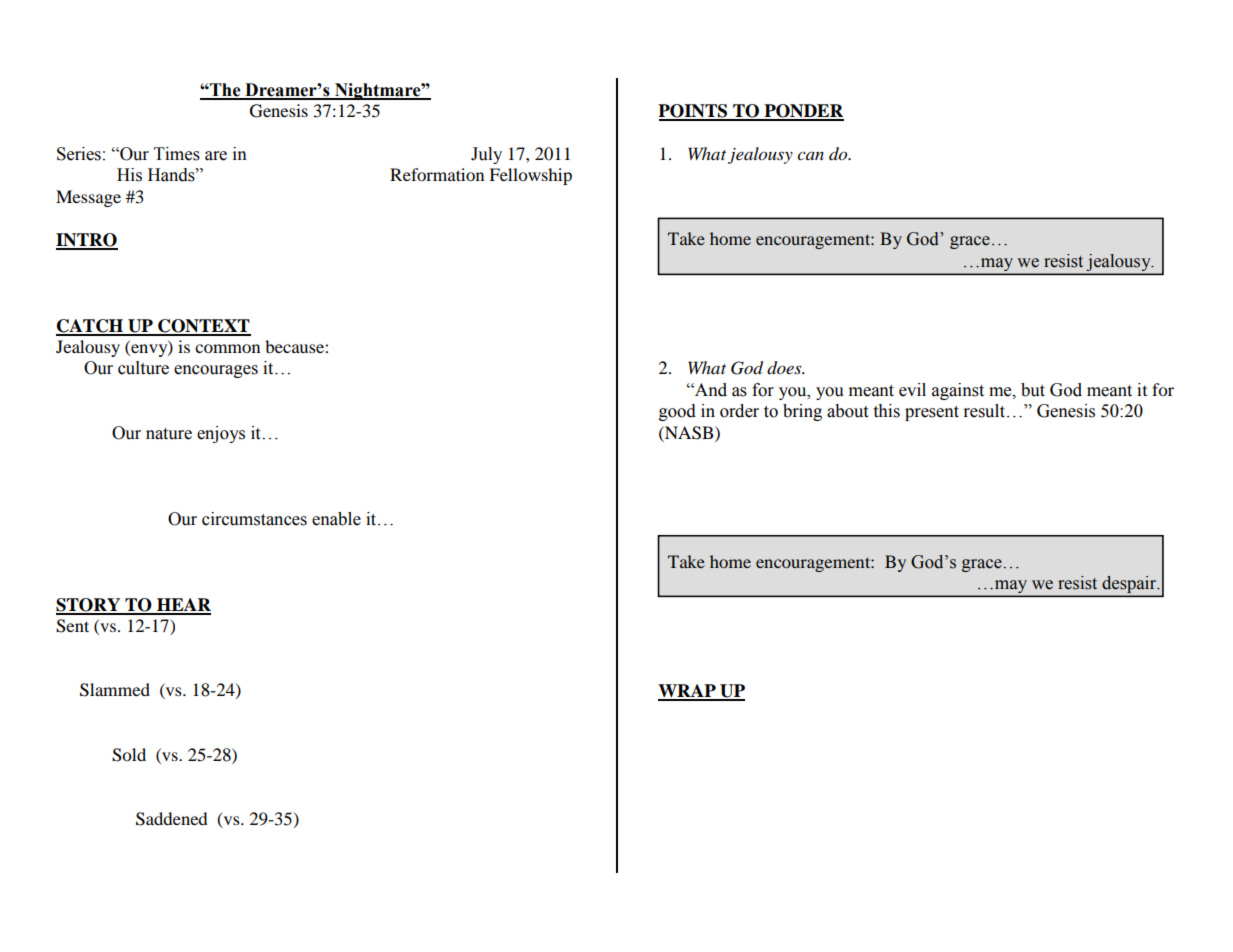 Image resolution: width=1233 pixels, height=952 pixels. I want to click on despair, so click(1131, 584).
